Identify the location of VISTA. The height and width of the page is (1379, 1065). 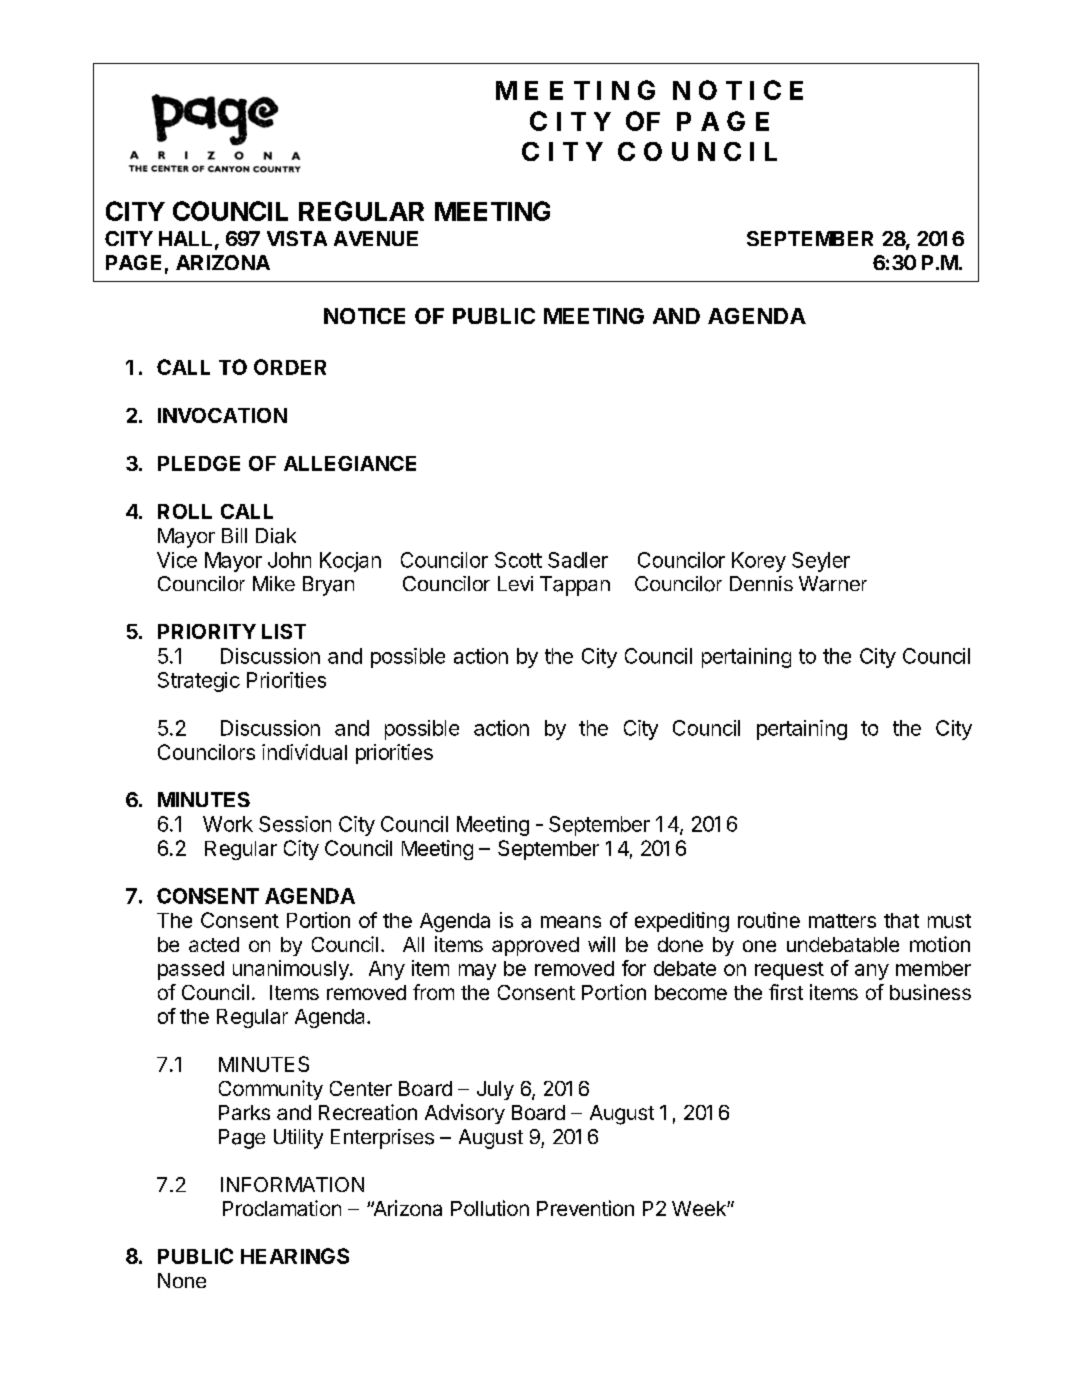
(297, 238).
